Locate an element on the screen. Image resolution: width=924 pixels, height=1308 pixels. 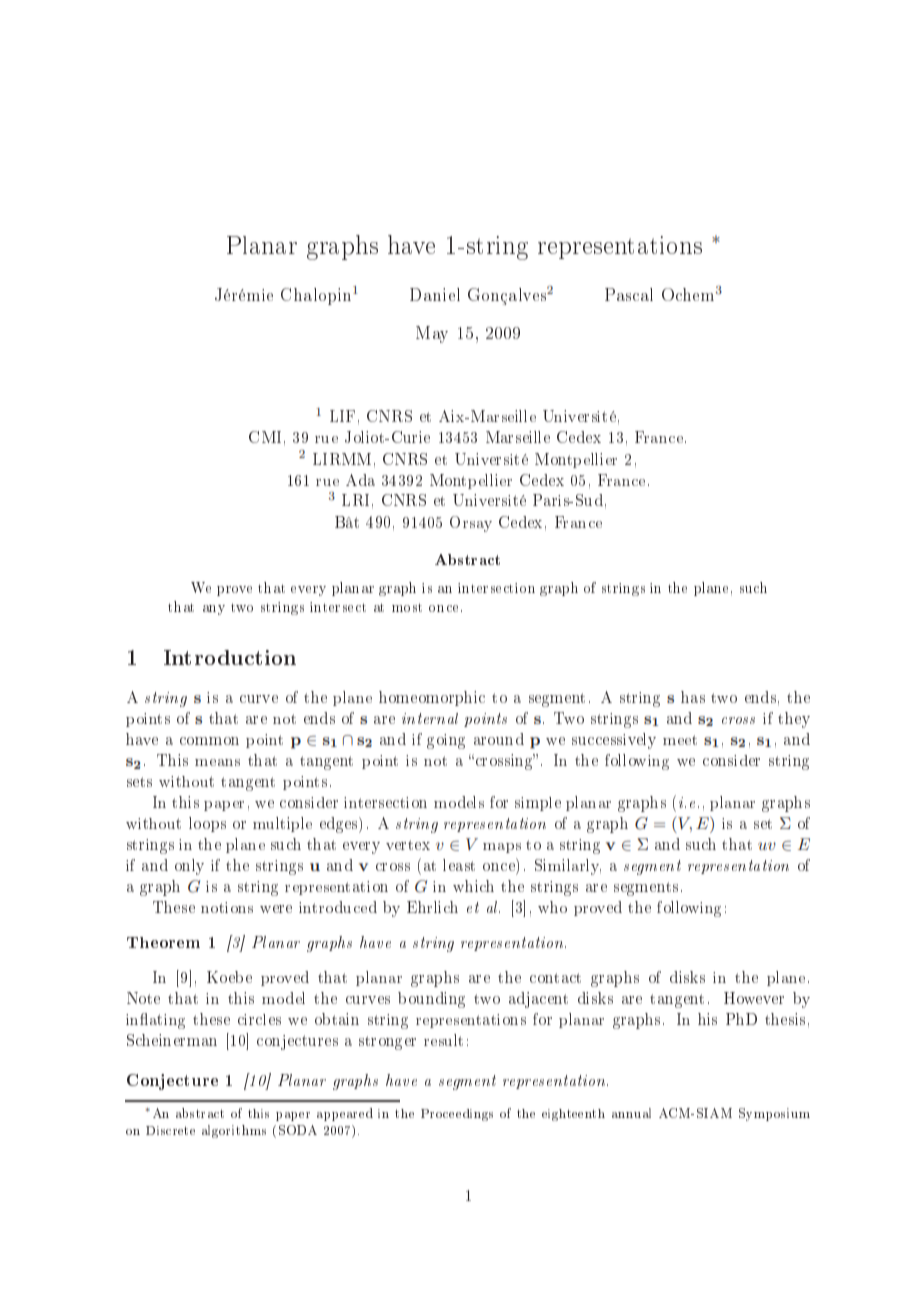
LIF is located at coordinates (342, 416).
